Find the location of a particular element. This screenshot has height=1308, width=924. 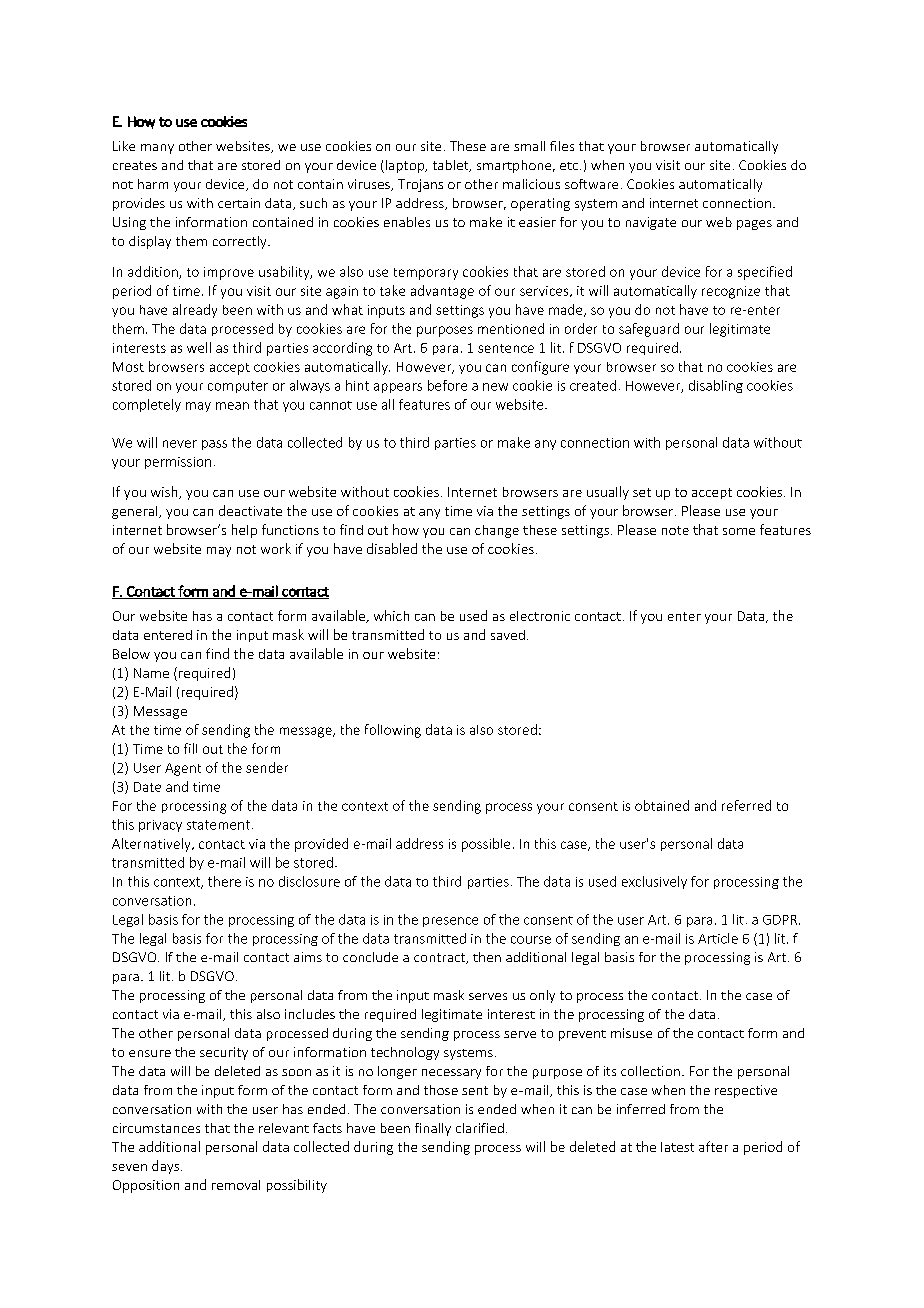

Trojans is located at coordinates (420, 185).
